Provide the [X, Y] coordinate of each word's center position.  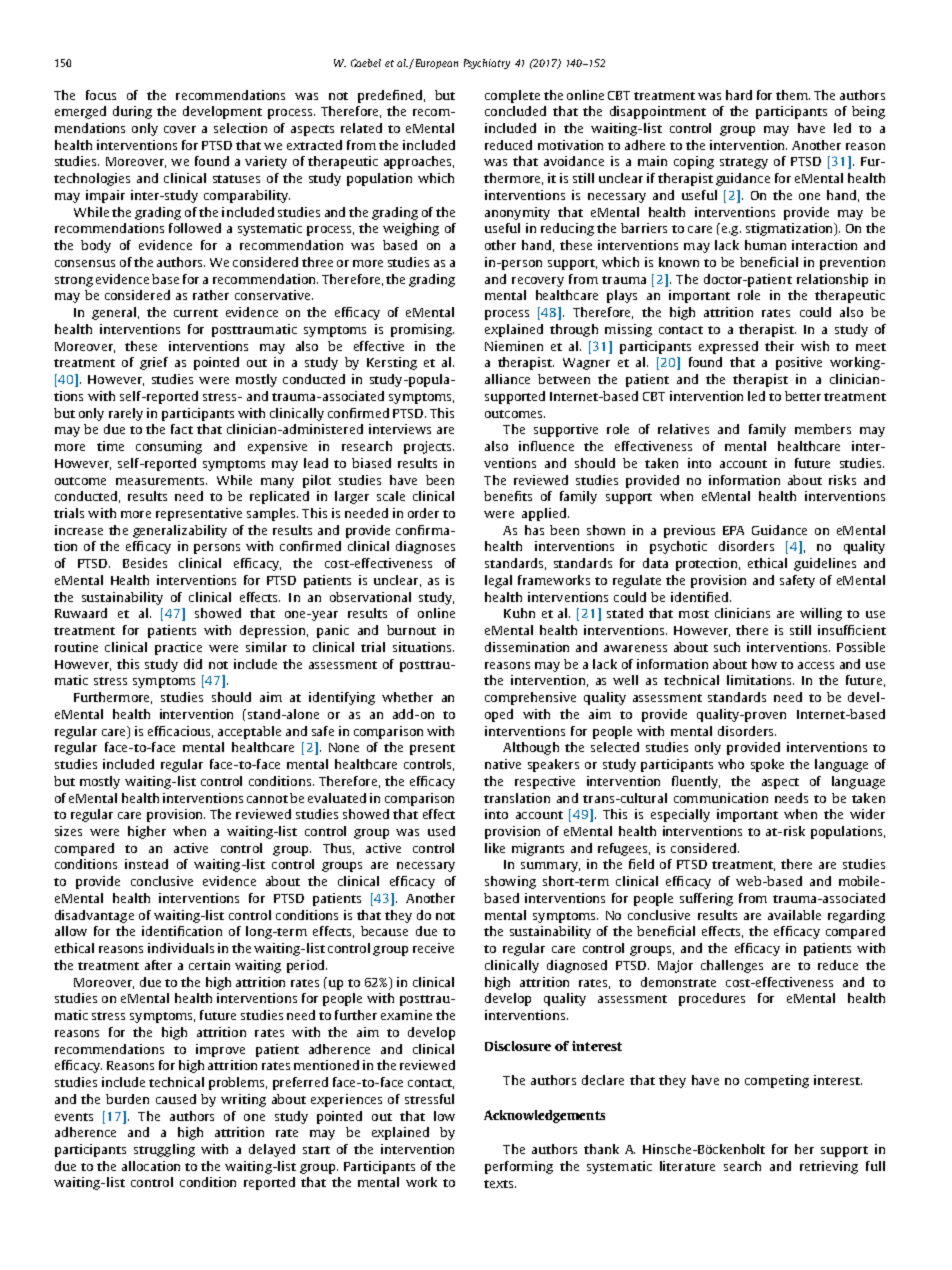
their [779, 346]
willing [821, 614]
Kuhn [519, 613]
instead [146, 864]
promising [422, 330]
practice [178, 648]
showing [510, 882]
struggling [164, 1150]
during [132, 112]
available [794, 915]
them [793, 95]
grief [154, 363]
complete [512, 96]
